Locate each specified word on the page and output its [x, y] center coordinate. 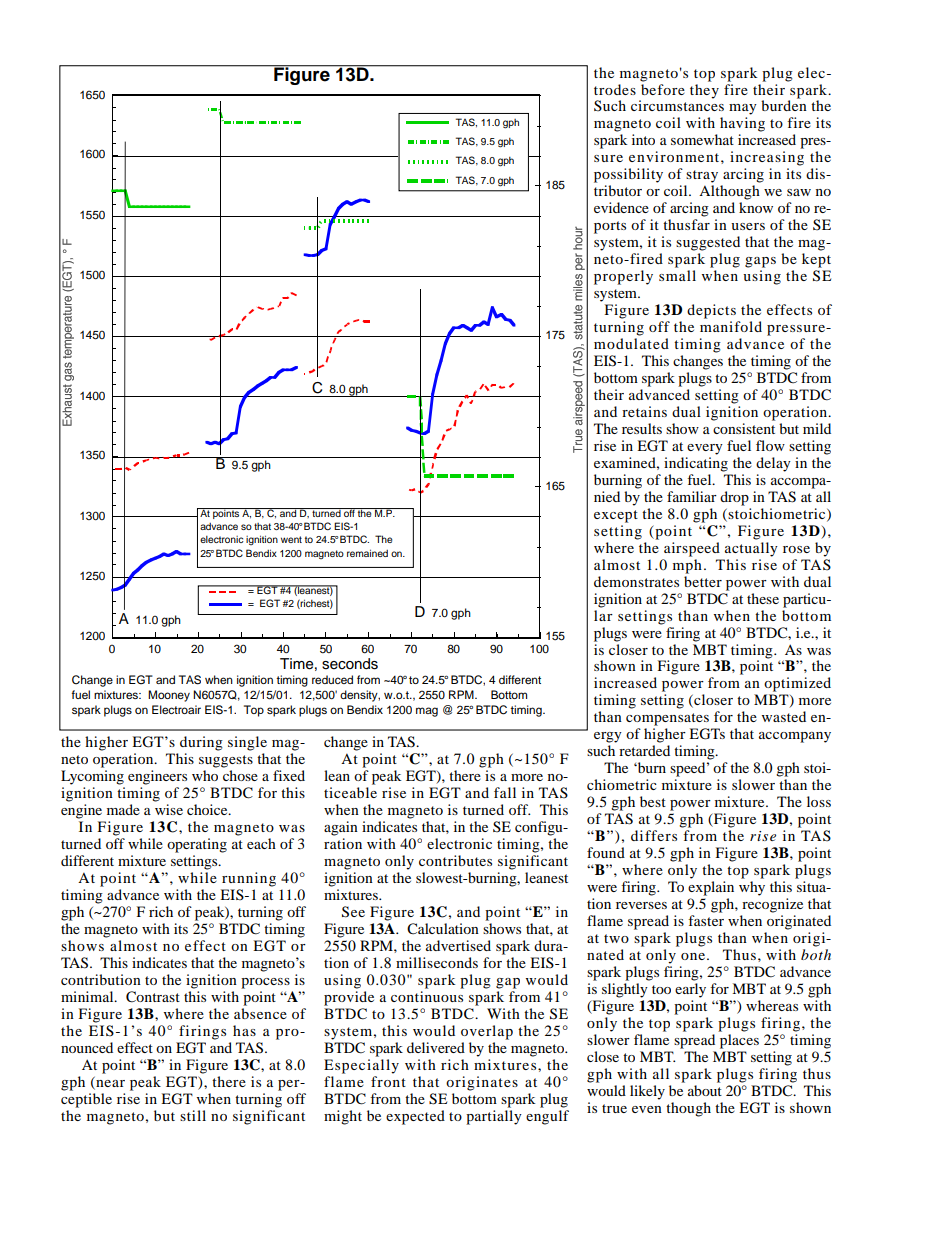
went [291, 539]
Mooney [169, 696]
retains [644, 411]
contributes [455, 860]
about [705, 1090]
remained [367, 553]
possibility [628, 175]
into [643, 139]
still [193, 1115]
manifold [731, 326]
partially [494, 1116]
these [763, 598]
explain [711, 888]
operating [197, 845]
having [742, 124]
